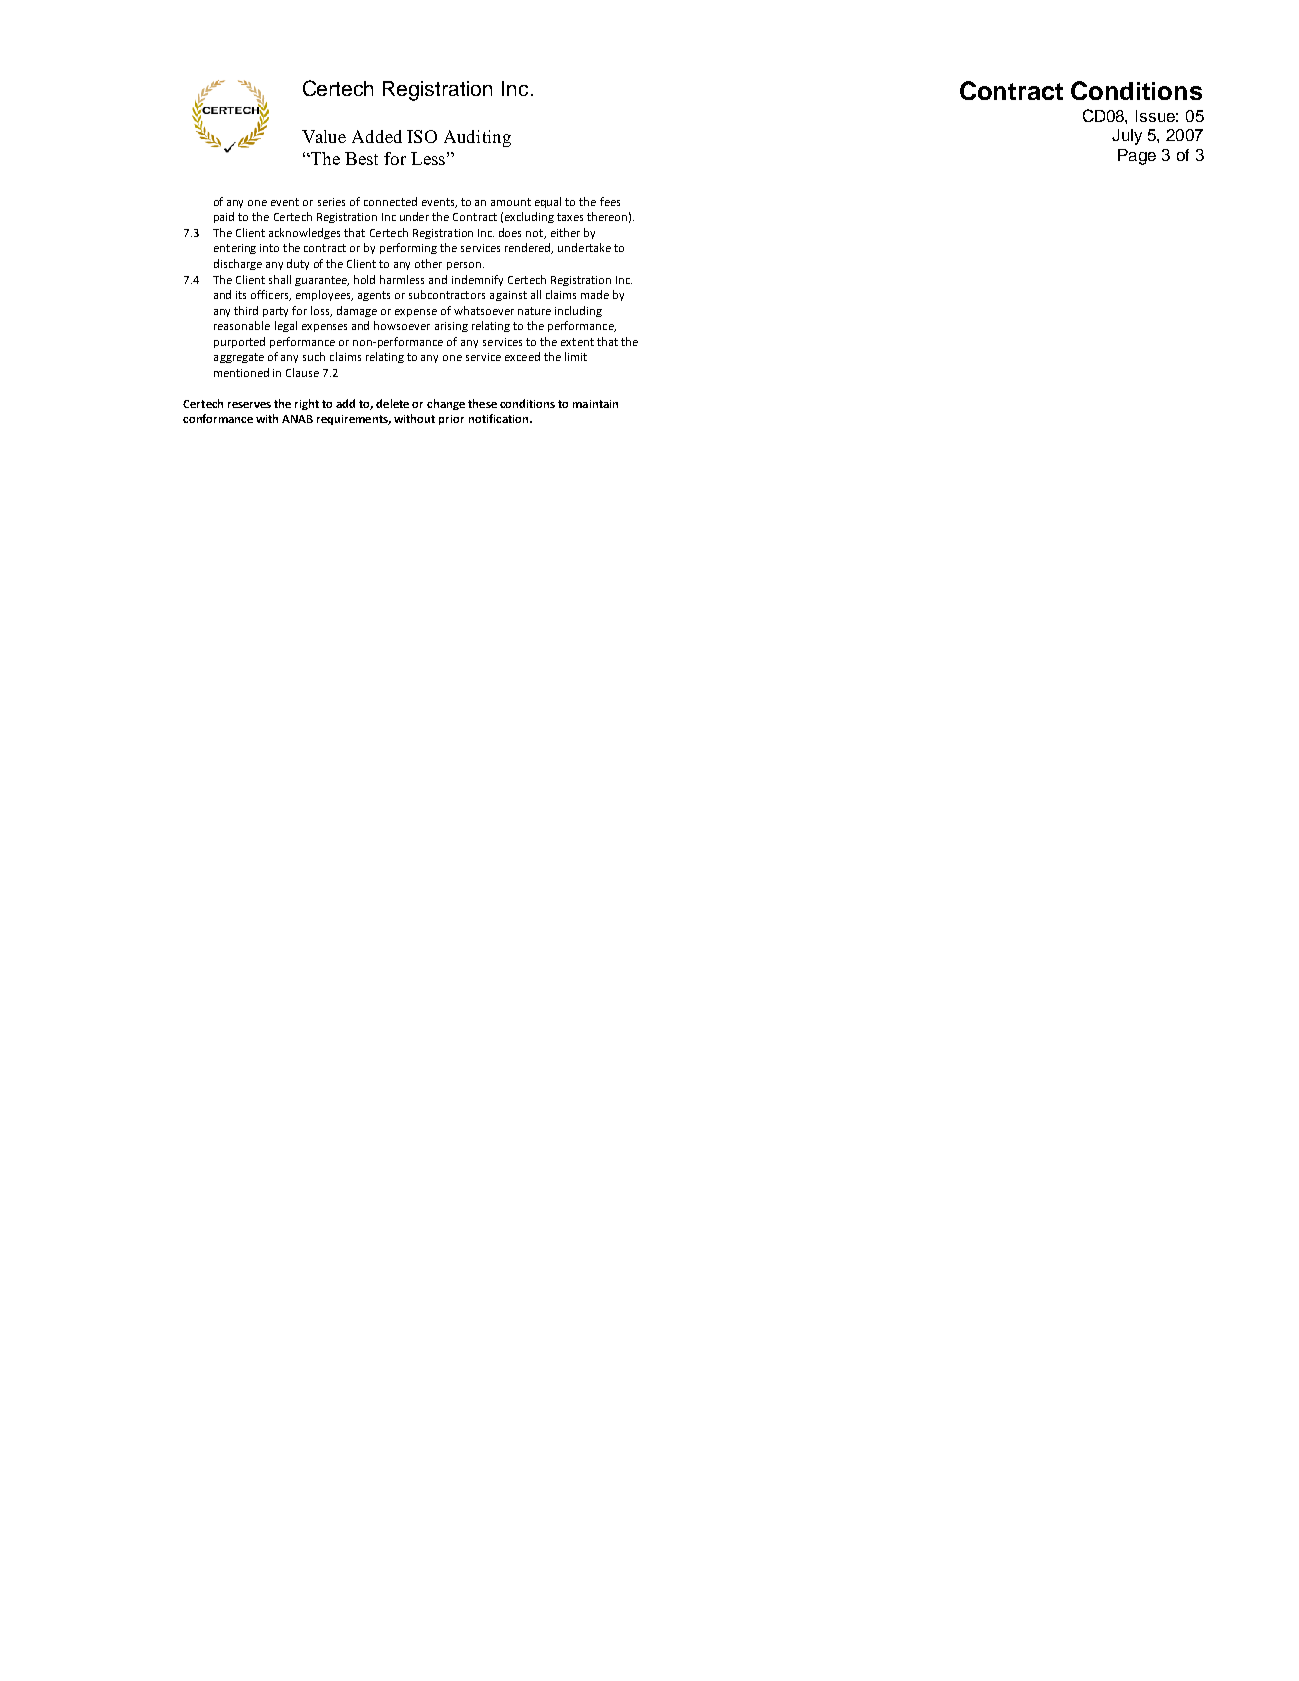 The image size is (1299, 1681). Describe the element at coordinates (500, 418) in the screenshot. I see `notification` at that location.
